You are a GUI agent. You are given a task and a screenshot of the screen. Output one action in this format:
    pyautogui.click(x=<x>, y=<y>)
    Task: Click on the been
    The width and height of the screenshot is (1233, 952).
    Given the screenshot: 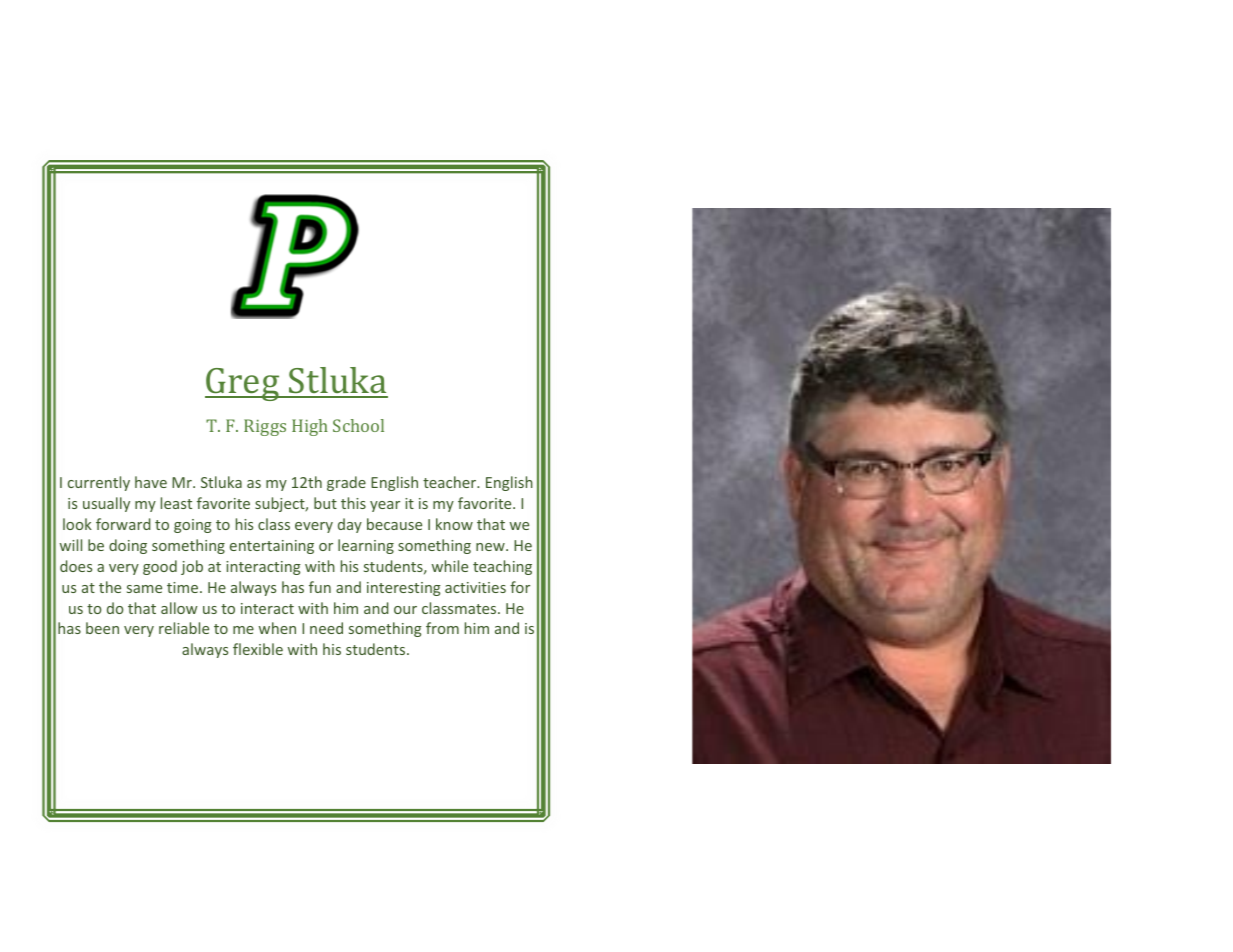 What is the action you would take?
    pyautogui.click(x=102, y=628)
